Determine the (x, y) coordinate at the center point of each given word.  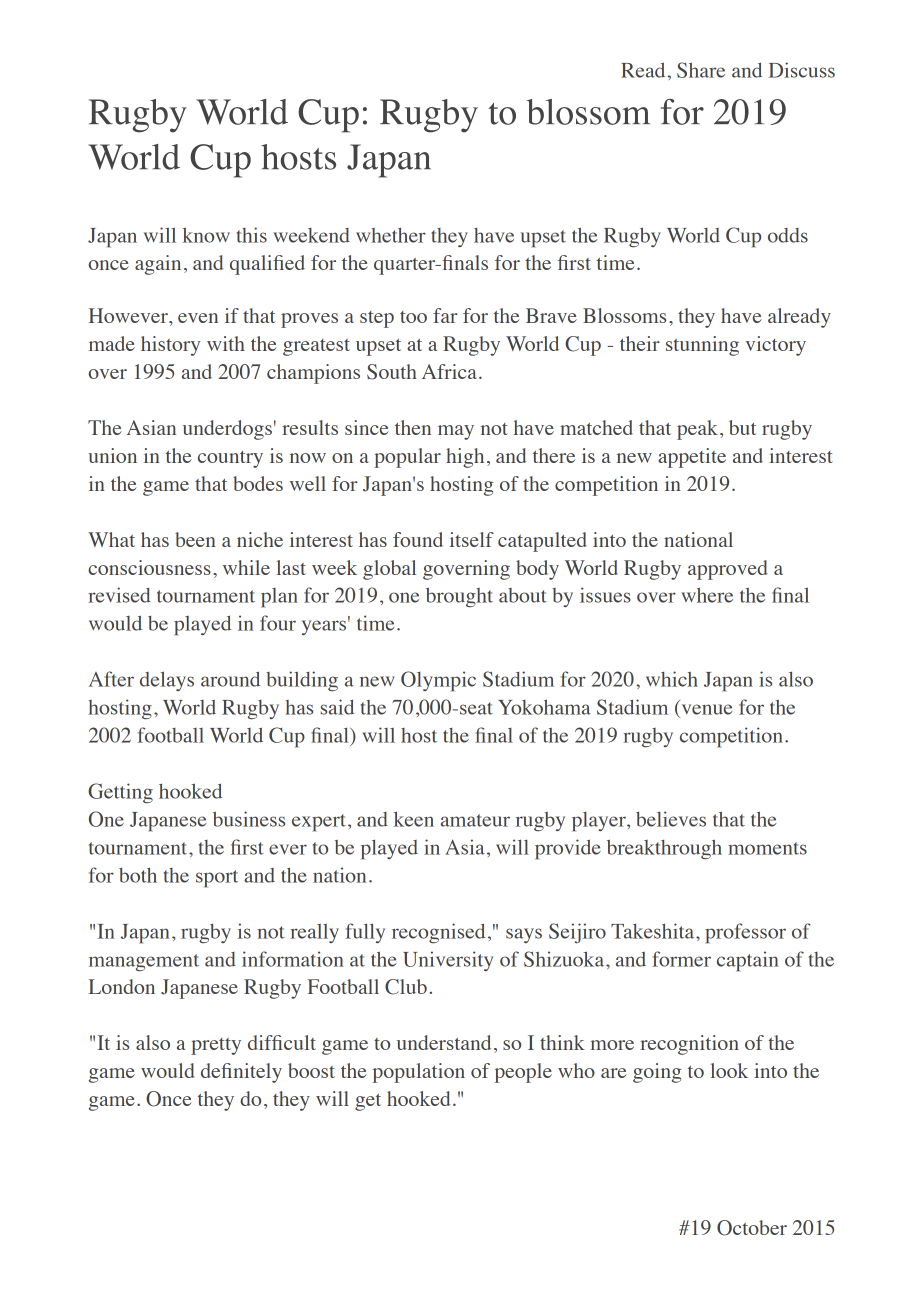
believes (671, 819)
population (419, 1073)
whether (391, 235)
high (465, 458)
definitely (241, 1073)
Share (701, 70)
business (249, 819)
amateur (475, 820)
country (230, 459)
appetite (692, 458)
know (206, 235)
